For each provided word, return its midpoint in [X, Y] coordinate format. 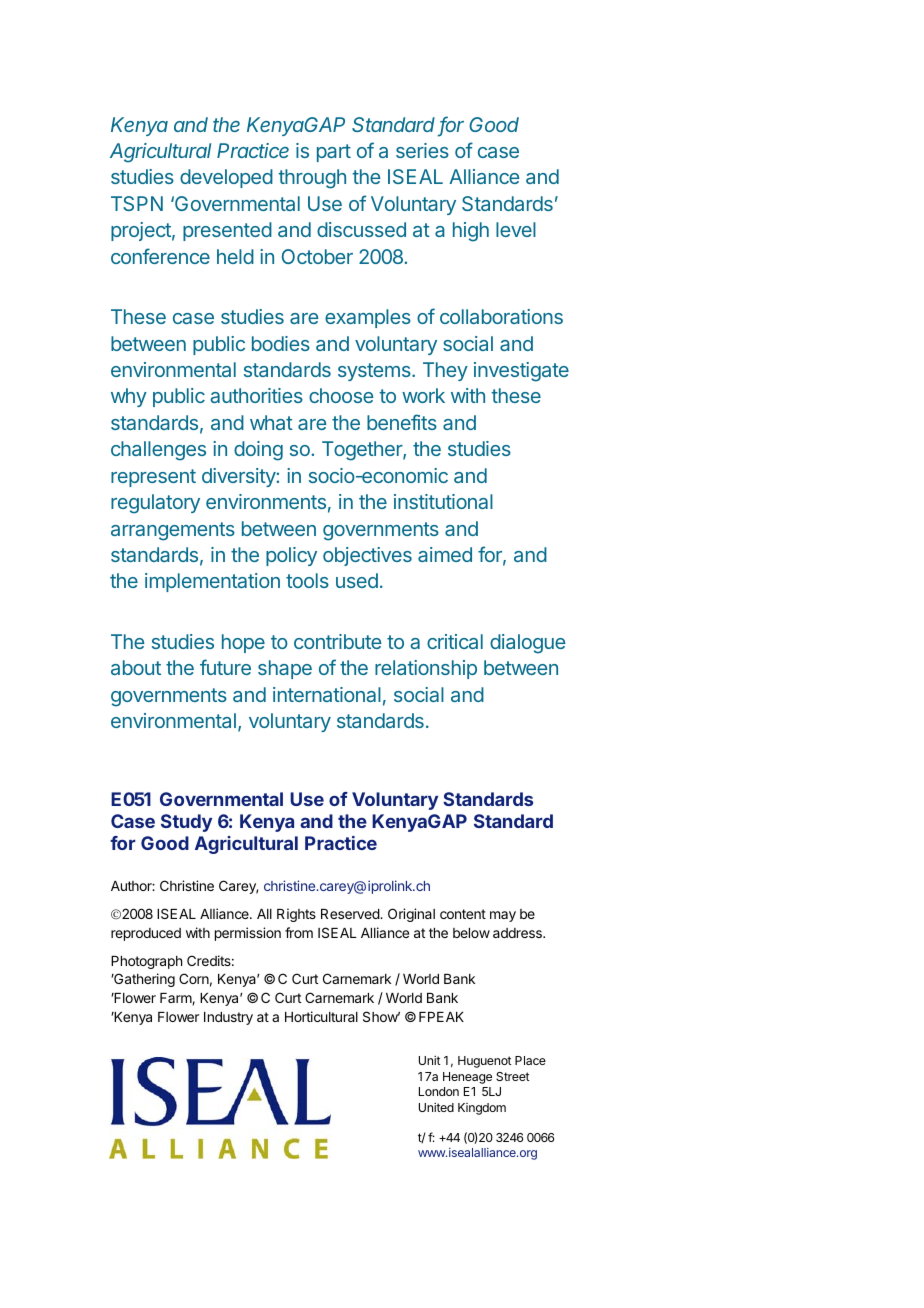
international [327, 694]
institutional [443, 501]
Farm [176, 999]
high [471, 232]
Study [186, 823]
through [312, 179]
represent [153, 478]
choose [341, 395]
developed [226, 178]
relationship [426, 669]
